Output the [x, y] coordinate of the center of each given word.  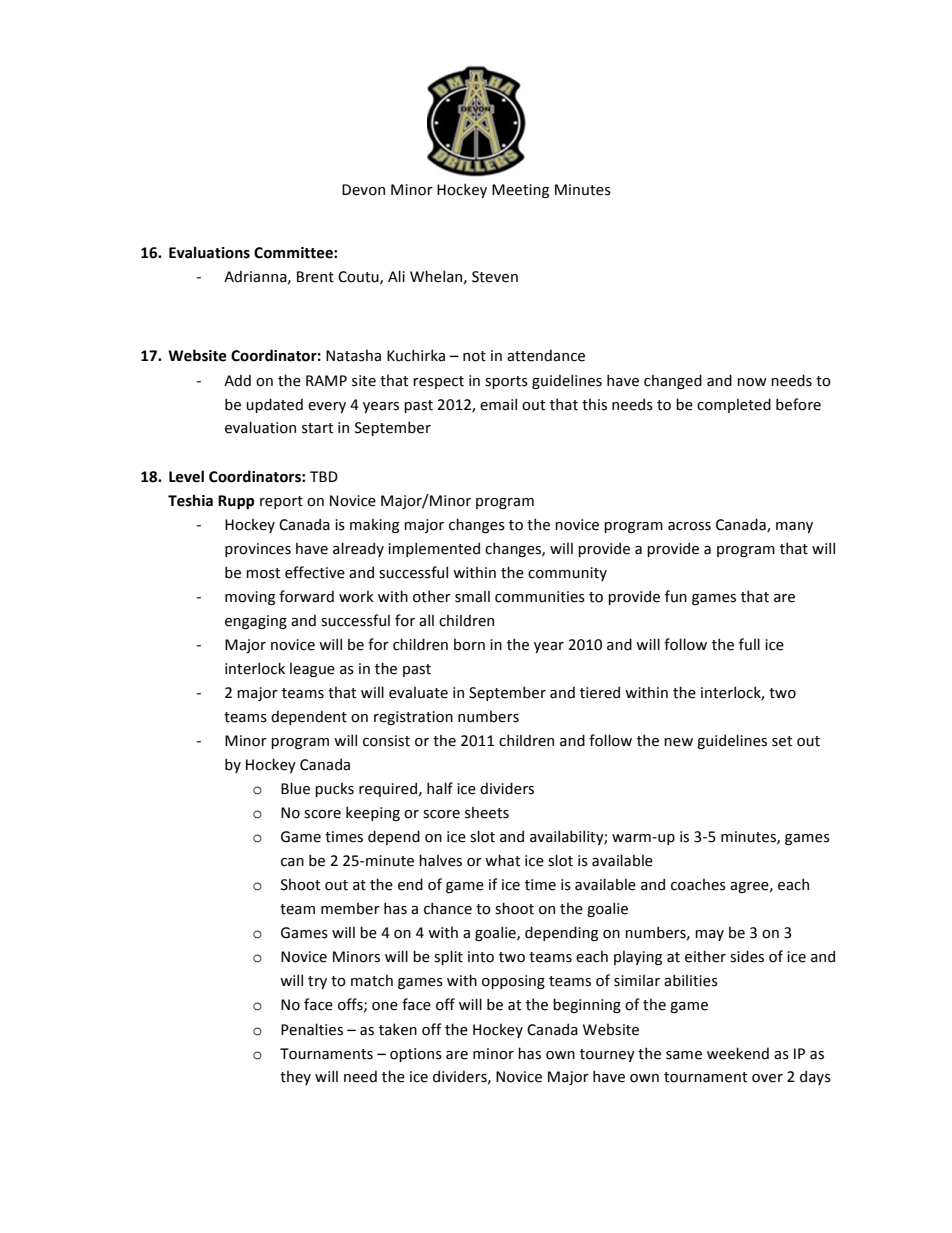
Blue [295, 788]
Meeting [520, 191]
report [281, 502]
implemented [434, 549]
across [689, 526]
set [782, 741]
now [752, 382]
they [295, 1077]
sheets [487, 812]
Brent [315, 277]
